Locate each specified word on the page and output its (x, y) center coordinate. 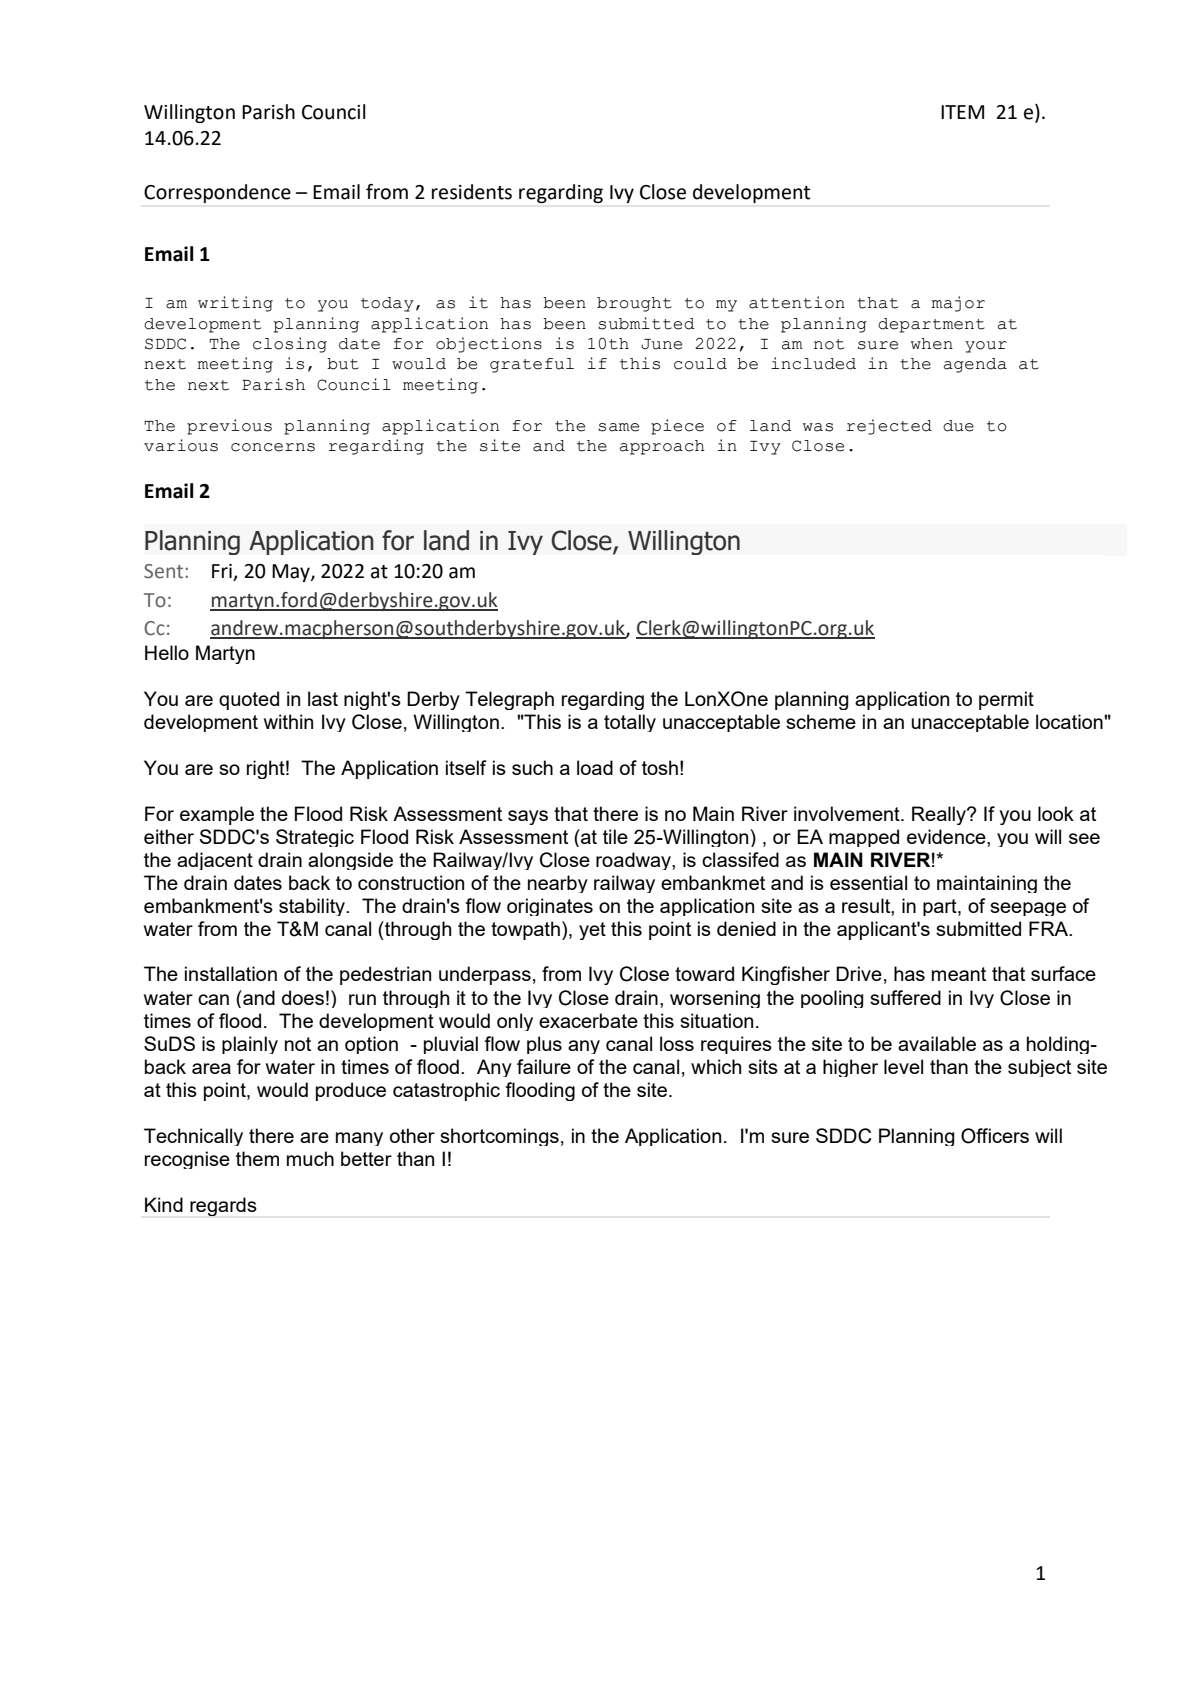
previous (229, 427)
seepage (1028, 909)
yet (592, 931)
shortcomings (499, 1137)
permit (1006, 700)
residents (472, 192)
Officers (995, 1136)
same (618, 427)
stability (313, 907)
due (958, 426)
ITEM (962, 112)
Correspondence (217, 193)
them (257, 1158)
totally (630, 723)
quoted (249, 700)
